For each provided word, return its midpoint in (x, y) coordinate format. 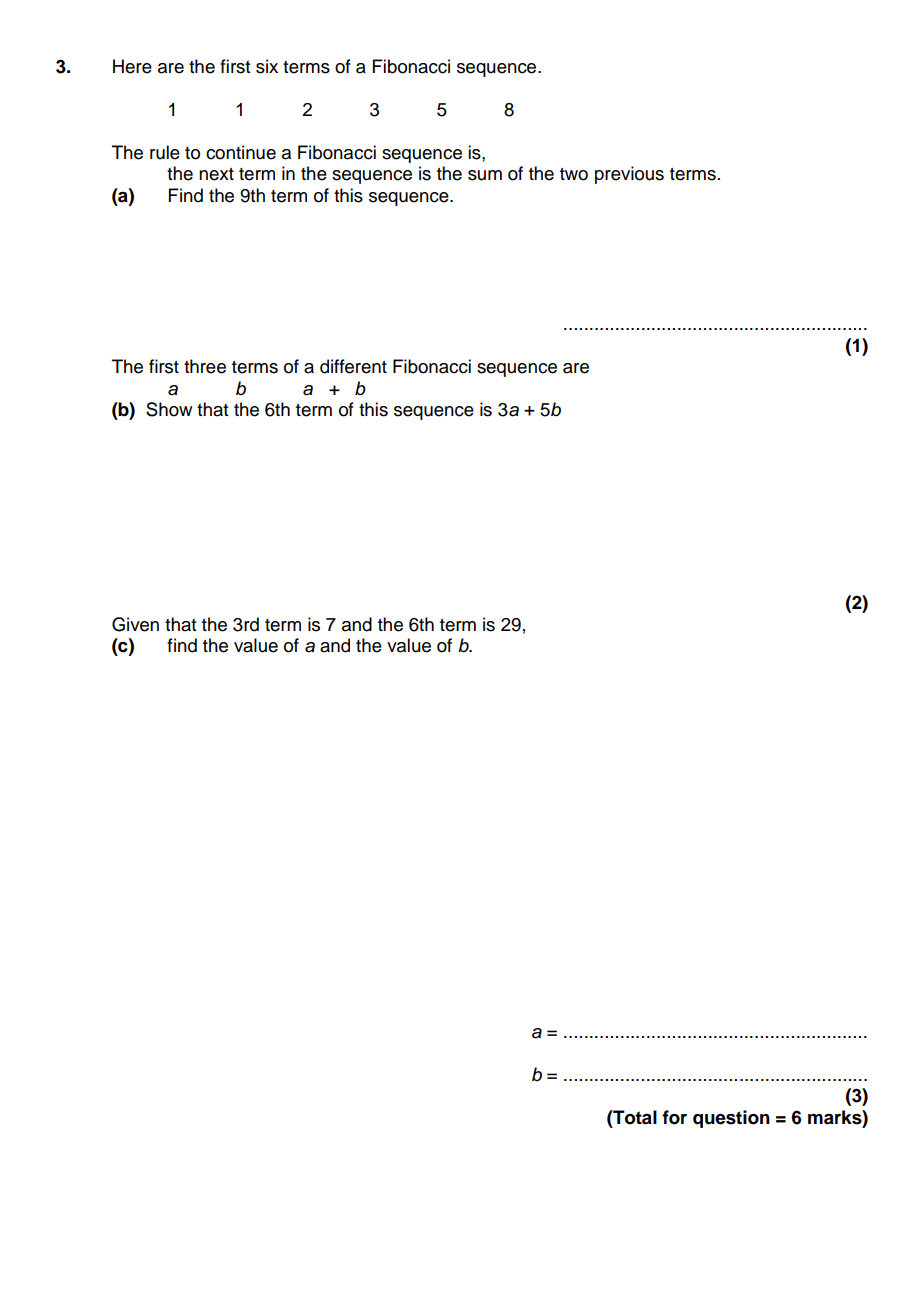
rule (165, 152)
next (216, 174)
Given (135, 624)
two (574, 174)
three (205, 366)
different (353, 366)
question (731, 1119)
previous (629, 175)
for (674, 1117)
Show (169, 409)
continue (241, 152)
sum (485, 175)
